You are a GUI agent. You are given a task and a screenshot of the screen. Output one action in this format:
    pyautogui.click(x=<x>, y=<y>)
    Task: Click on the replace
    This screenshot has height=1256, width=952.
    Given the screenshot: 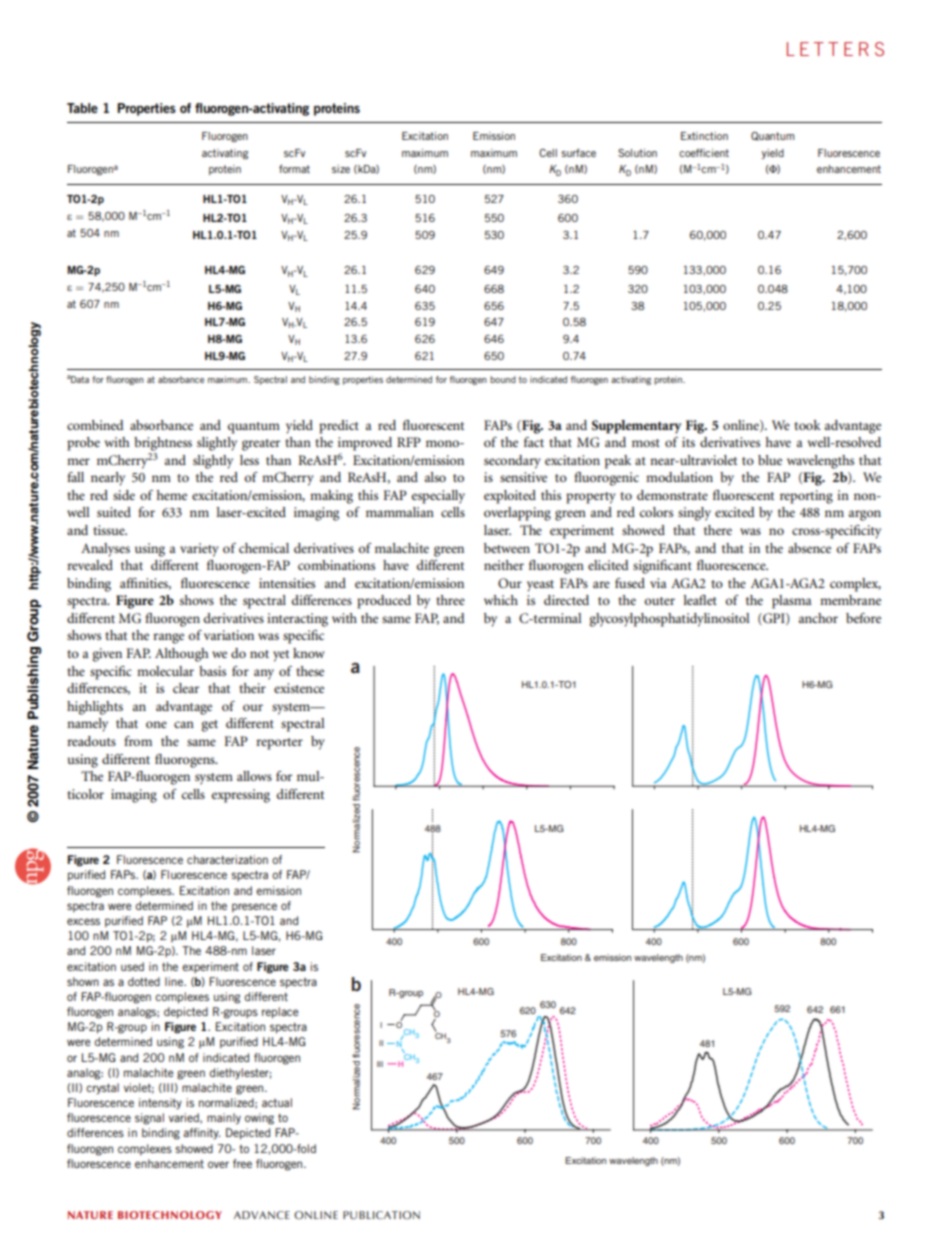 What is the action you would take?
    pyautogui.click(x=280, y=1013)
